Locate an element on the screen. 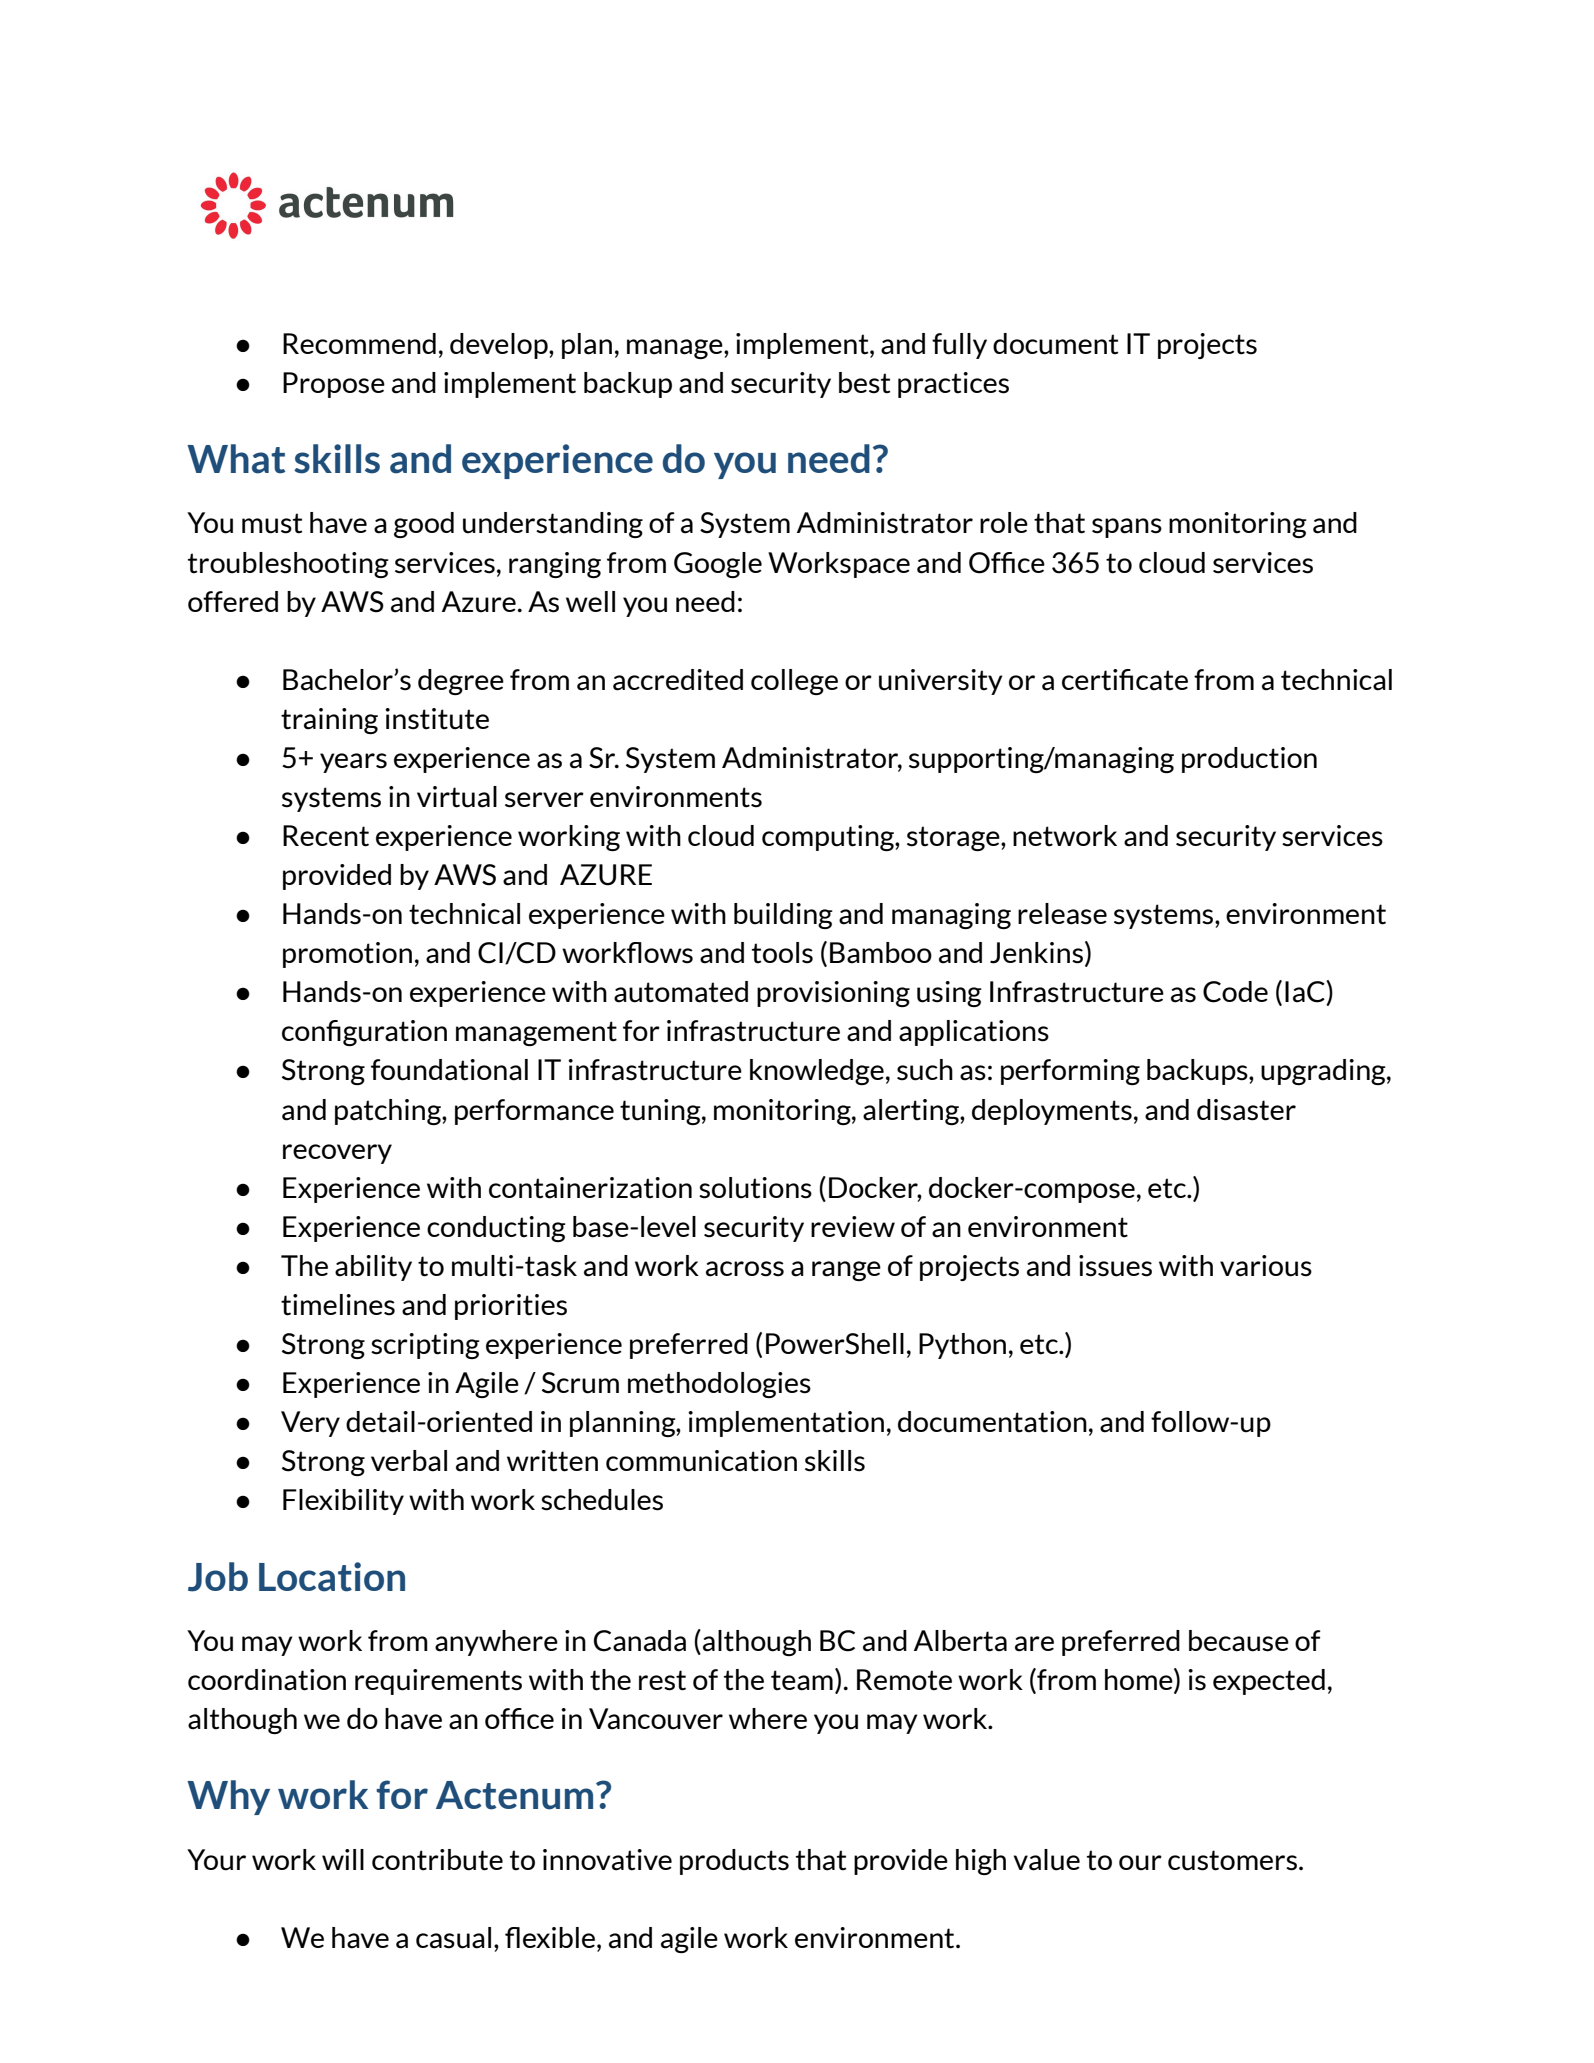  issues is located at coordinates (1115, 1266).
